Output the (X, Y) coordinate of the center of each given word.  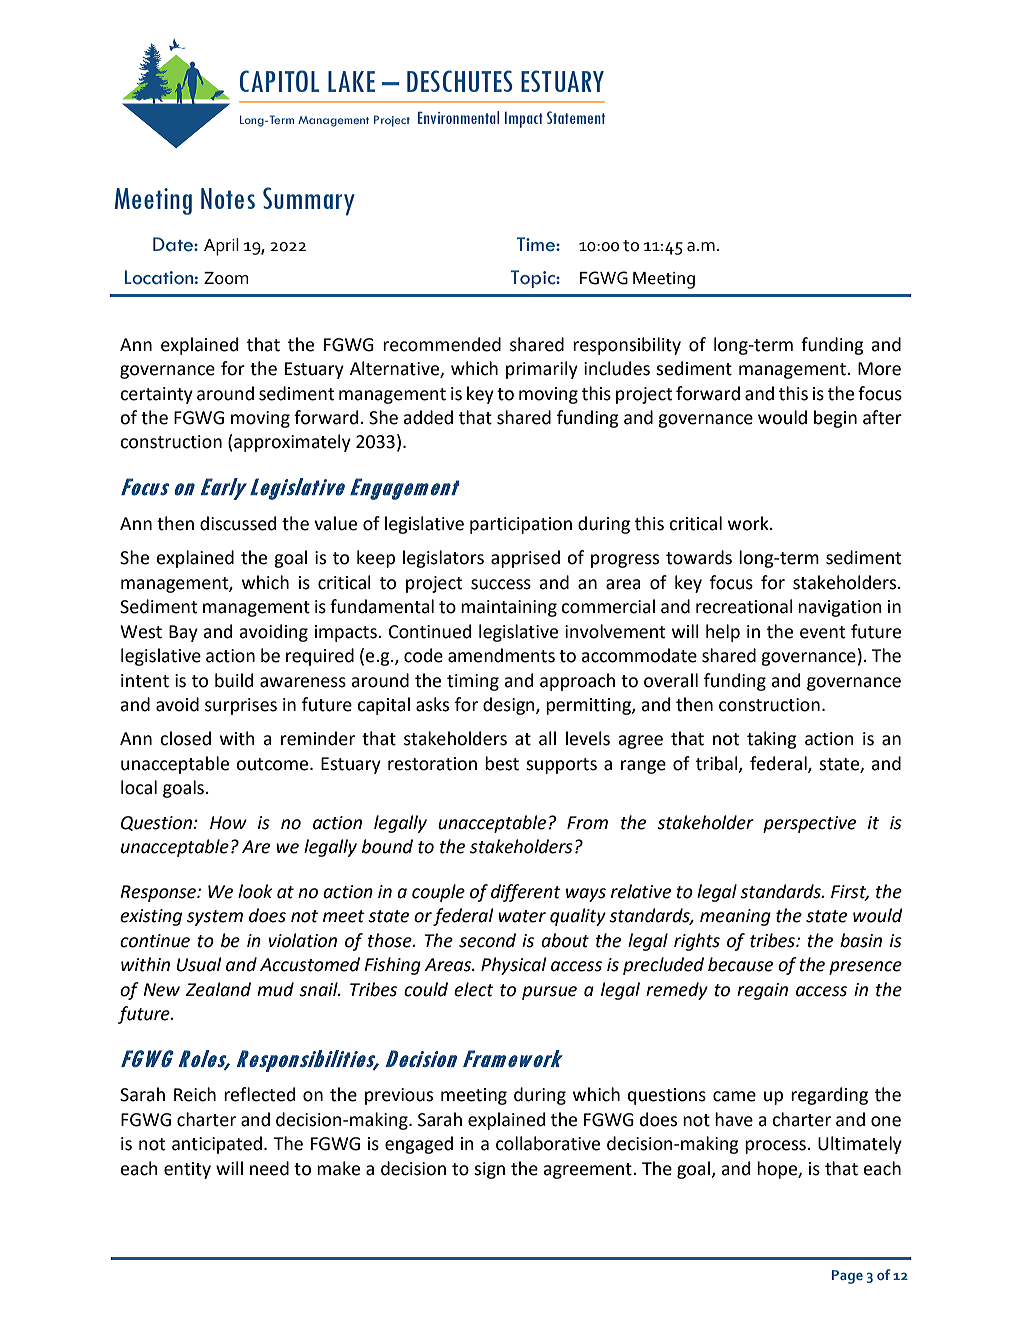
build (234, 680)
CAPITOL (279, 81)
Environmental (458, 117)
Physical (513, 966)
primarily (542, 370)
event (822, 632)
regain (762, 991)
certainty (156, 395)
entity (187, 1170)
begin (835, 419)
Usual (198, 964)
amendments (501, 655)
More (879, 369)
